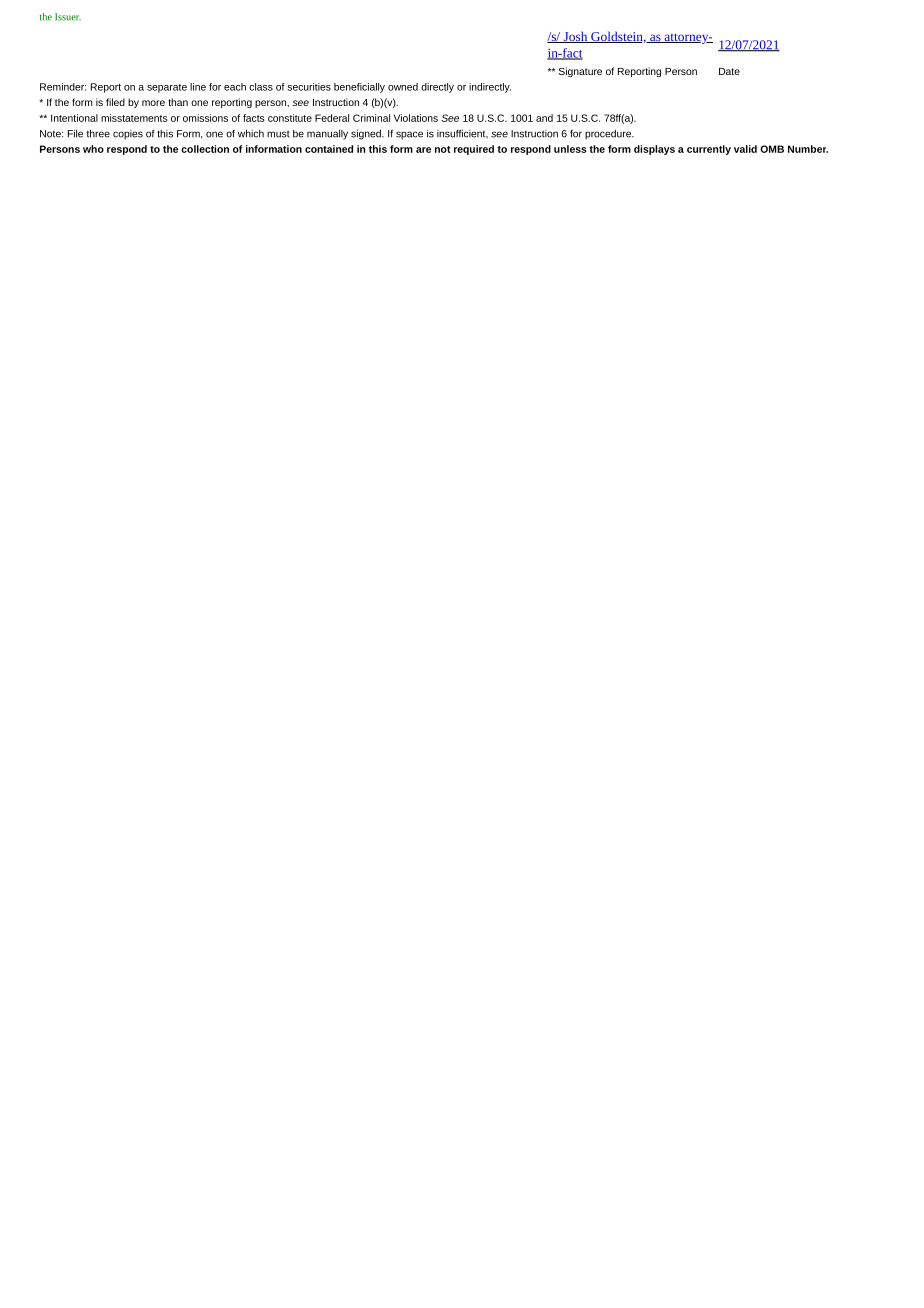 This page has width=924, height=1308. Describe the element at coordinates (575, 37) in the page. I see `Josh` at that location.
